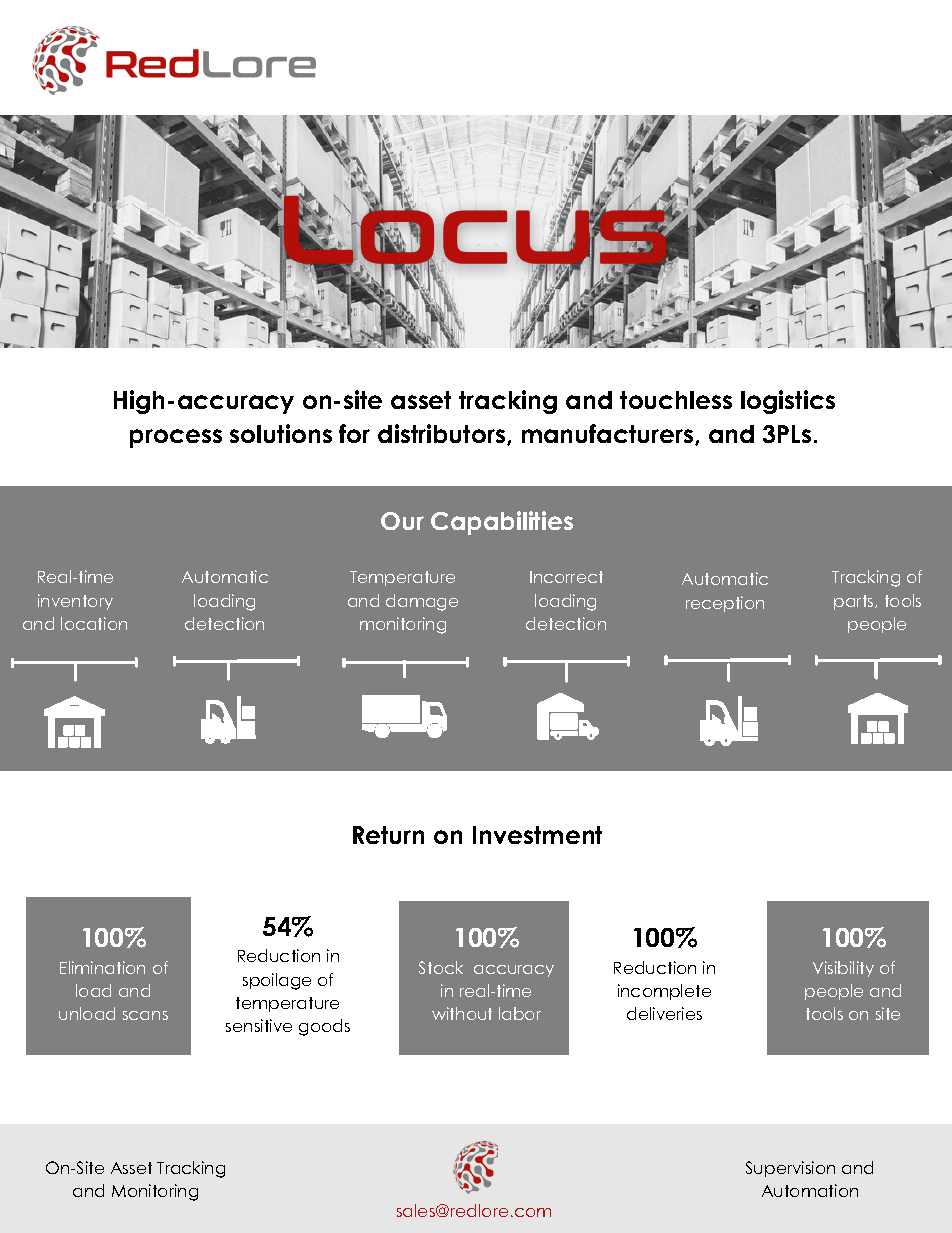 The width and height of the screenshot is (952, 1233). What do you see at coordinates (259, 1025) in the screenshot?
I see `sensitive` at bounding box center [259, 1025].
